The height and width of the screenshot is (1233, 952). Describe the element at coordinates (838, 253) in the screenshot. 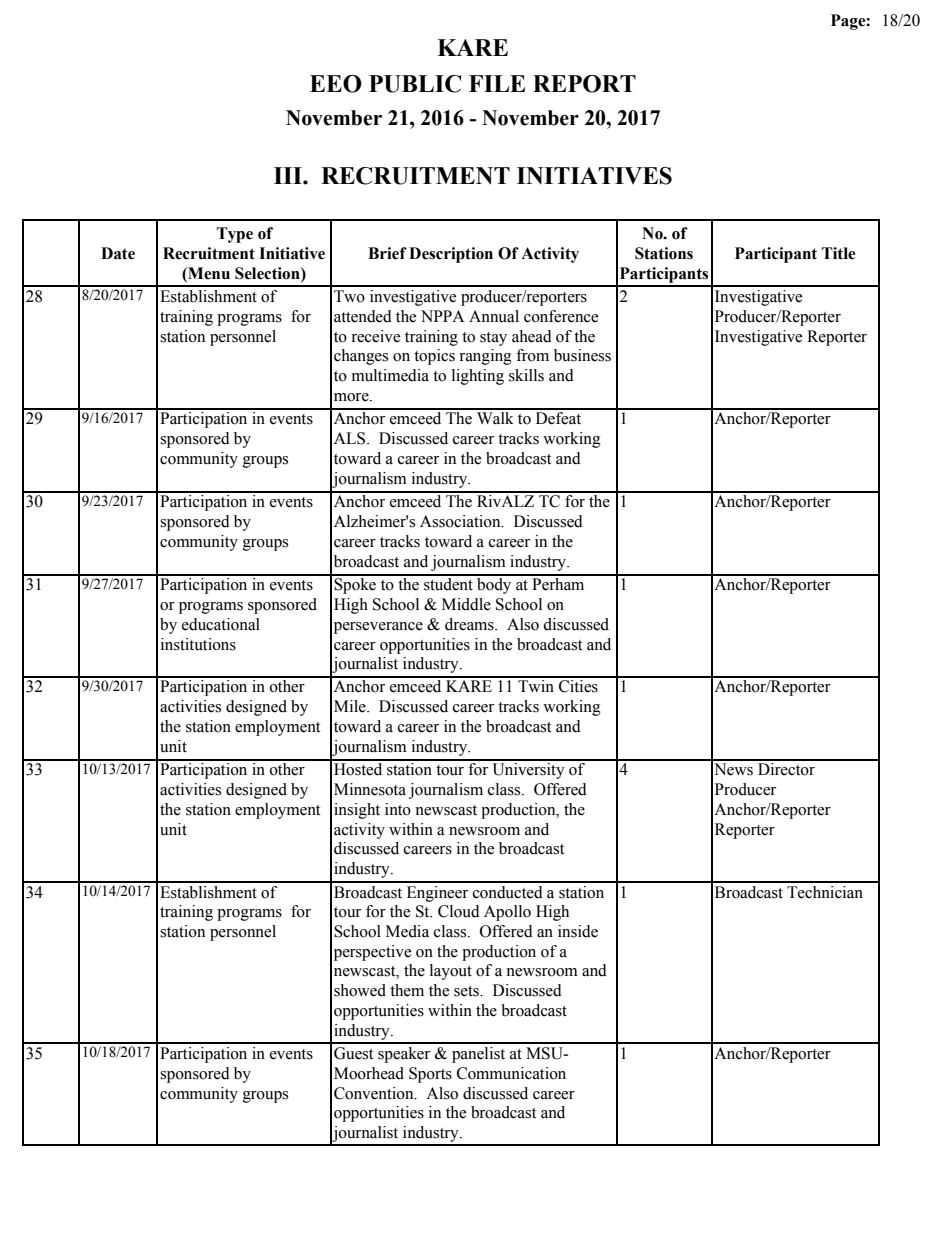

I see `Title` at that location.
